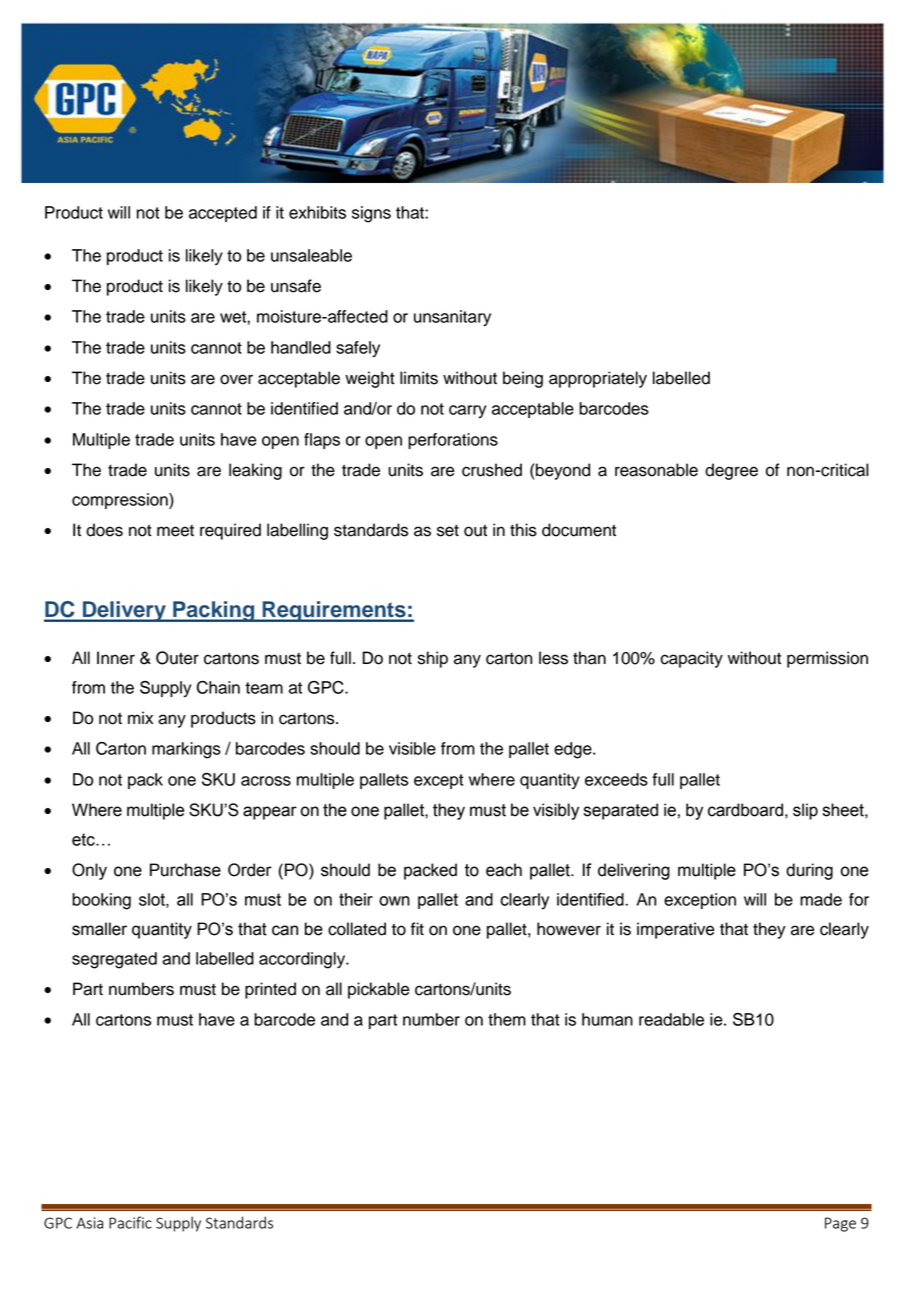 This screenshot has width=924, height=1308. Describe the element at coordinates (691, 659) in the screenshot. I see `capacity` at that location.
